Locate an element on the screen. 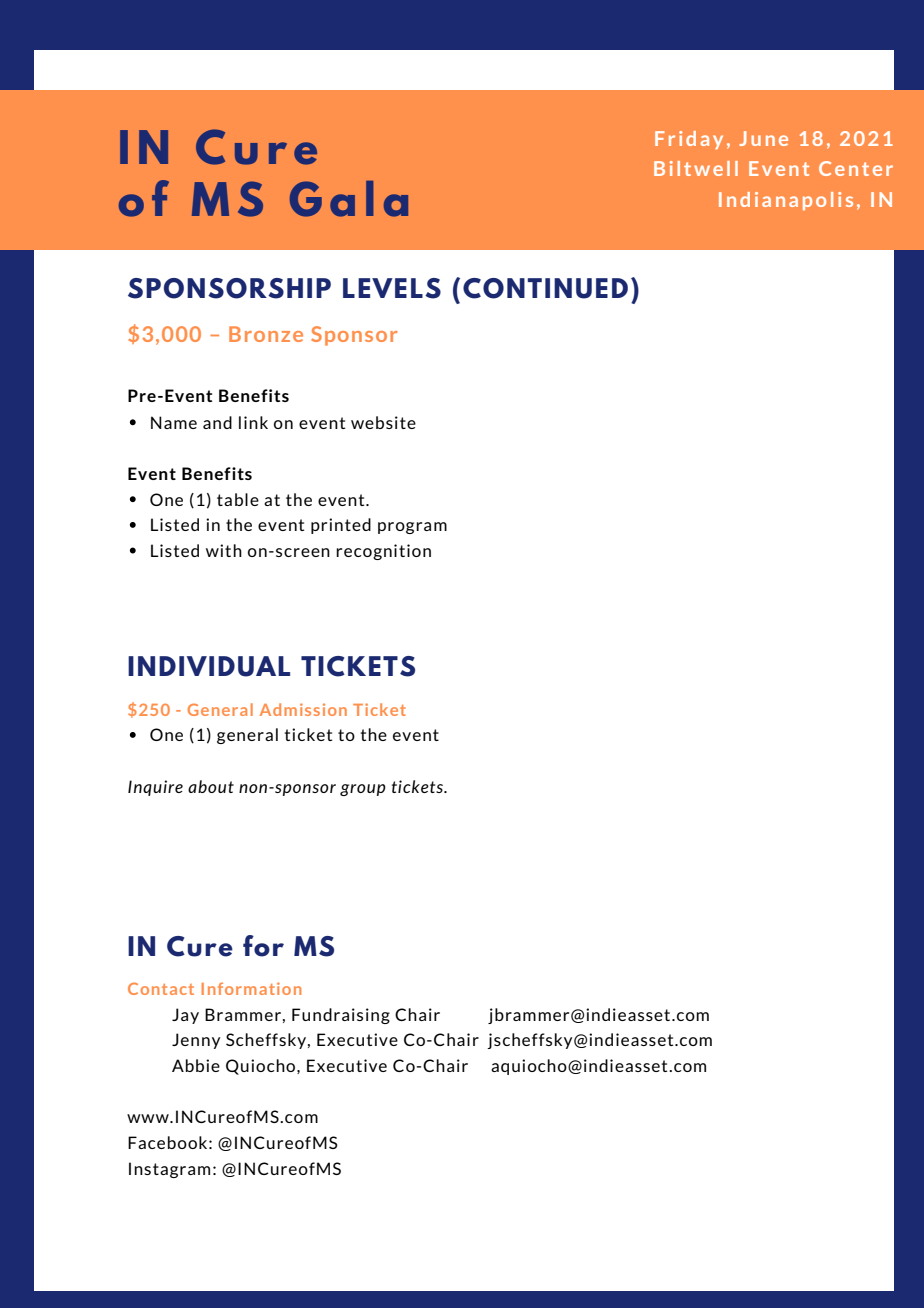  LEVELS is located at coordinates (392, 288).
